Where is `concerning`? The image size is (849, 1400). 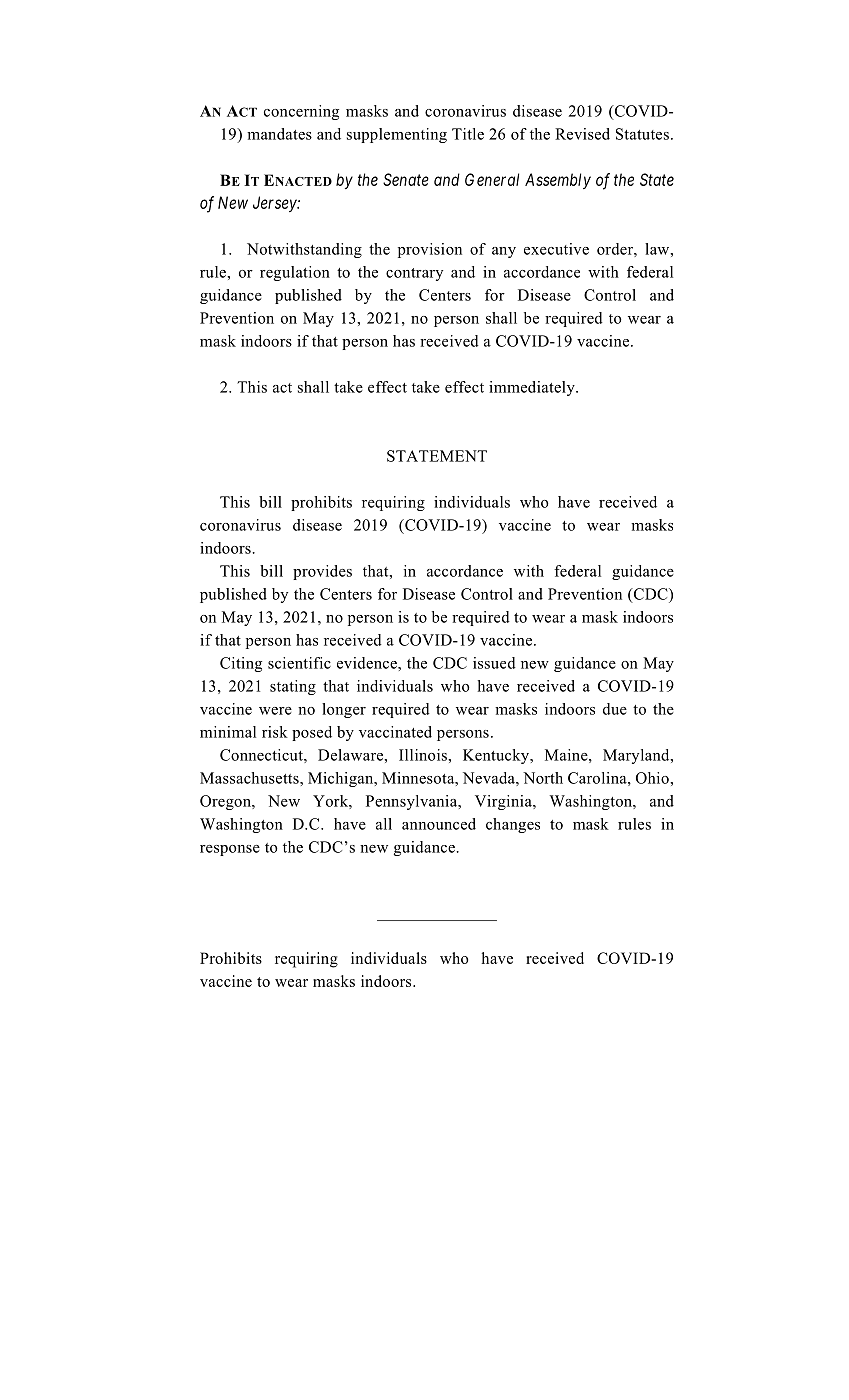
concerning is located at coordinates (301, 112).
